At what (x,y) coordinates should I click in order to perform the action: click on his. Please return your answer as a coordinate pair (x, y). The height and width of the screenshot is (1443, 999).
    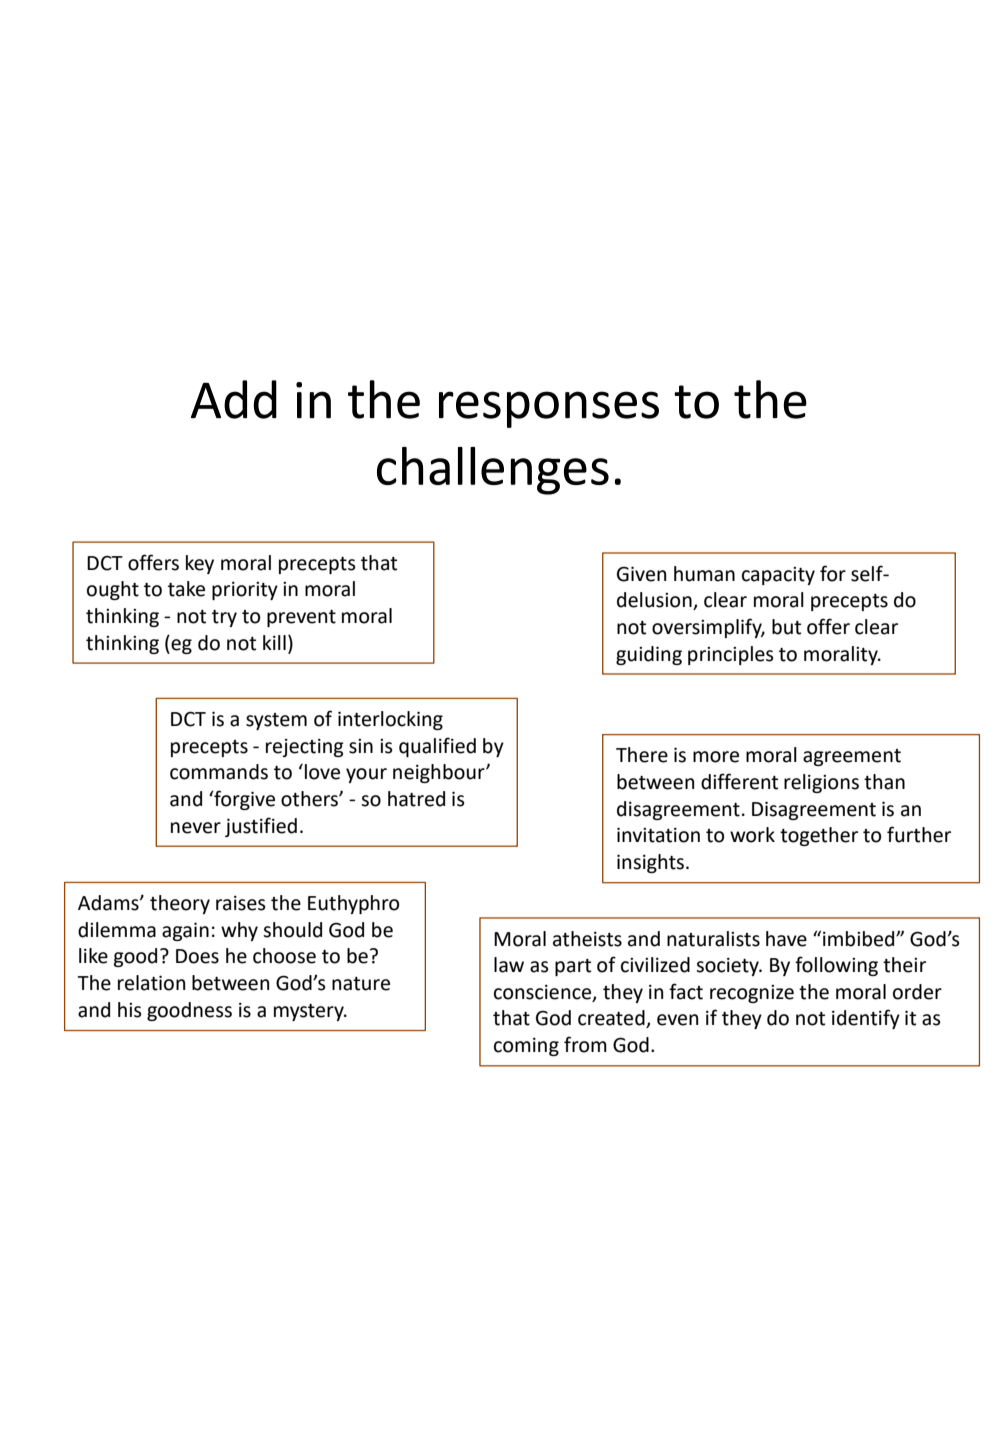
    Looking at the image, I should click on (130, 1010).
